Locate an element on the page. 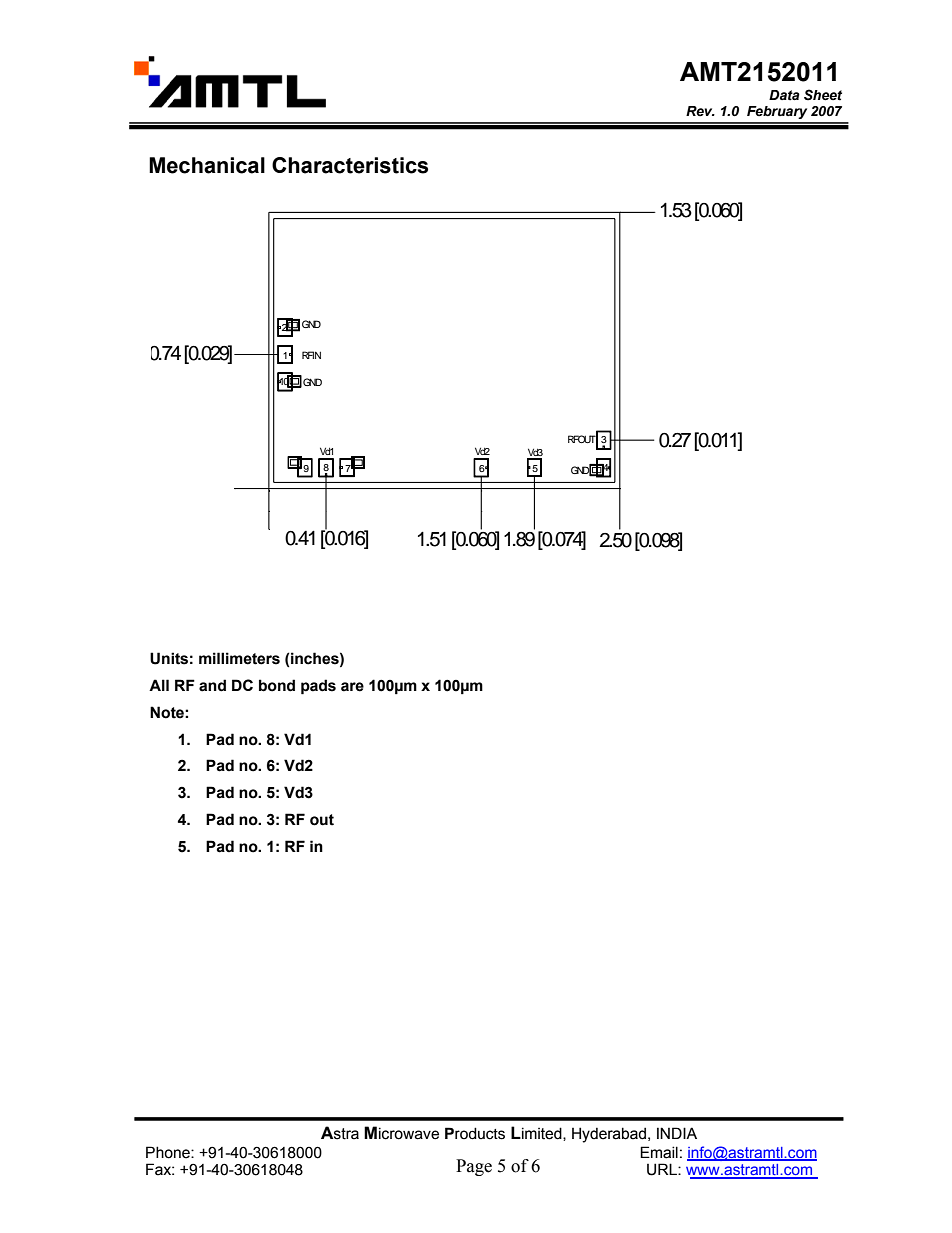 The image size is (952, 1233). are is located at coordinates (352, 687).
